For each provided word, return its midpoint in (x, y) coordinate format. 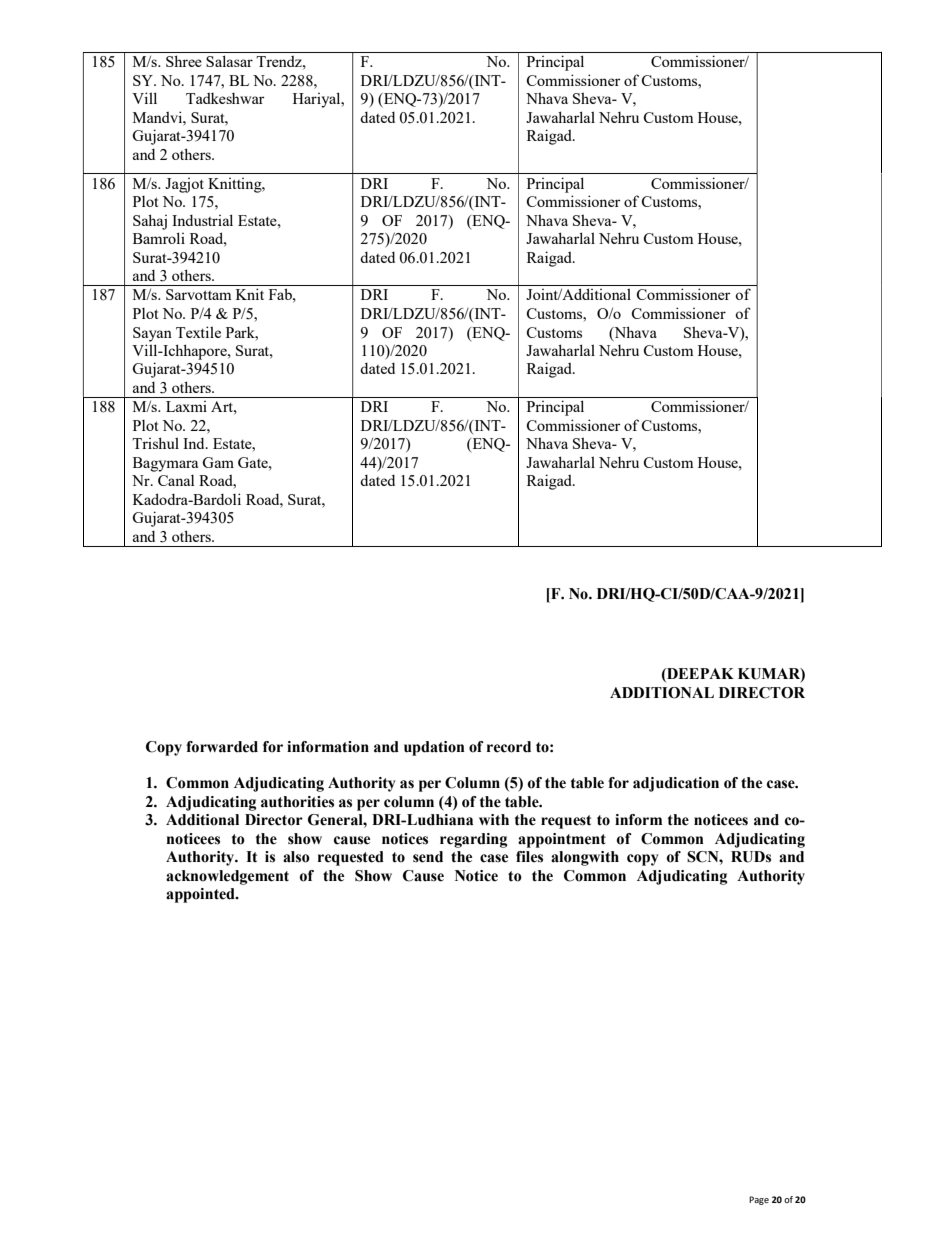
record (509, 747)
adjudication (676, 784)
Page (759, 1200)
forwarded (222, 747)
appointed (201, 895)
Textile (198, 332)
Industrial (202, 220)
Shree (184, 61)
